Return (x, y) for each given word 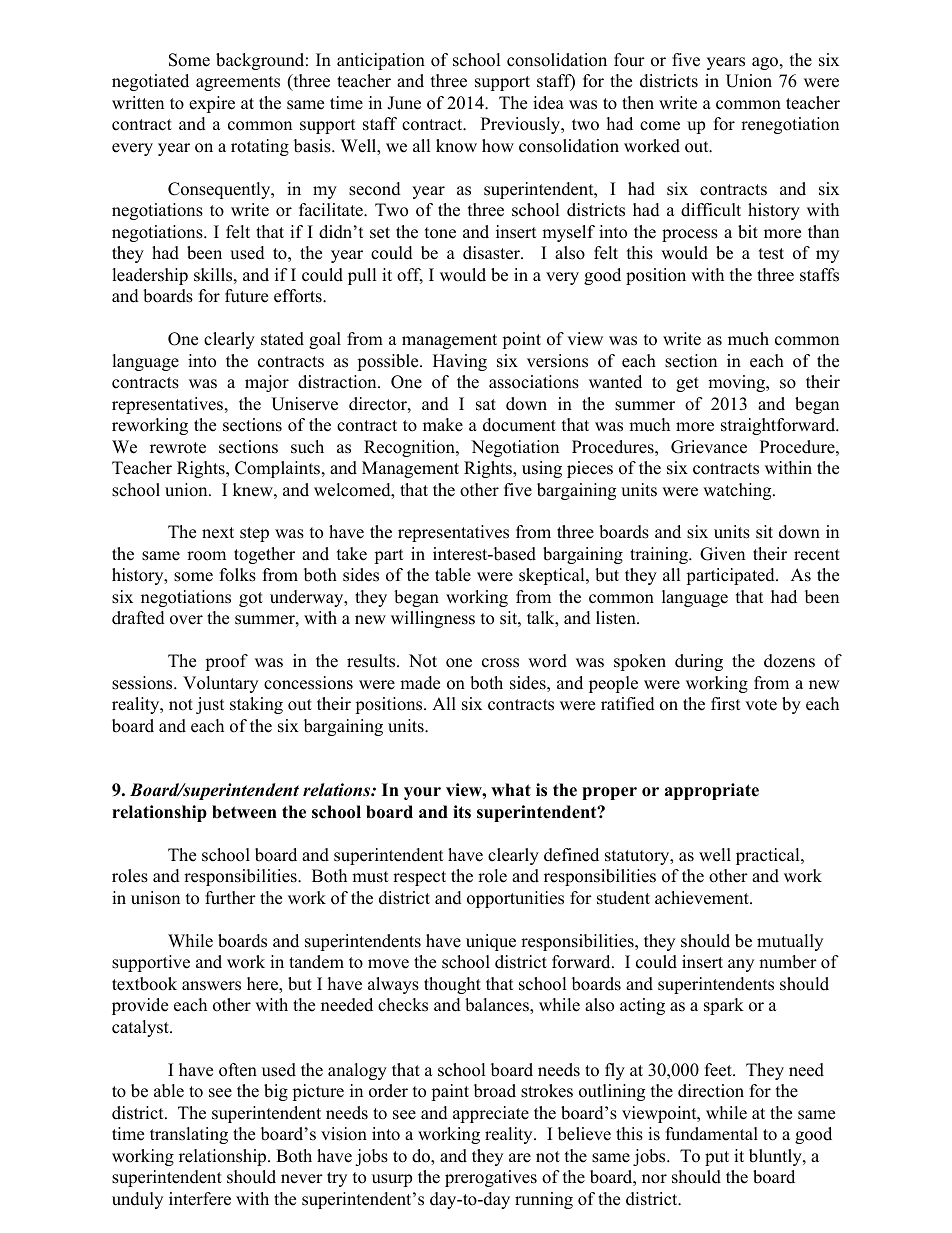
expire (212, 104)
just (210, 705)
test (771, 254)
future (246, 296)
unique (491, 942)
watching (738, 491)
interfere (200, 1199)
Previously (522, 125)
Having (460, 362)
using (542, 469)
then (638, 103)
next (218, 533)
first (726, 704)
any (741, 965)
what (511, 789)
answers (211, 986)
